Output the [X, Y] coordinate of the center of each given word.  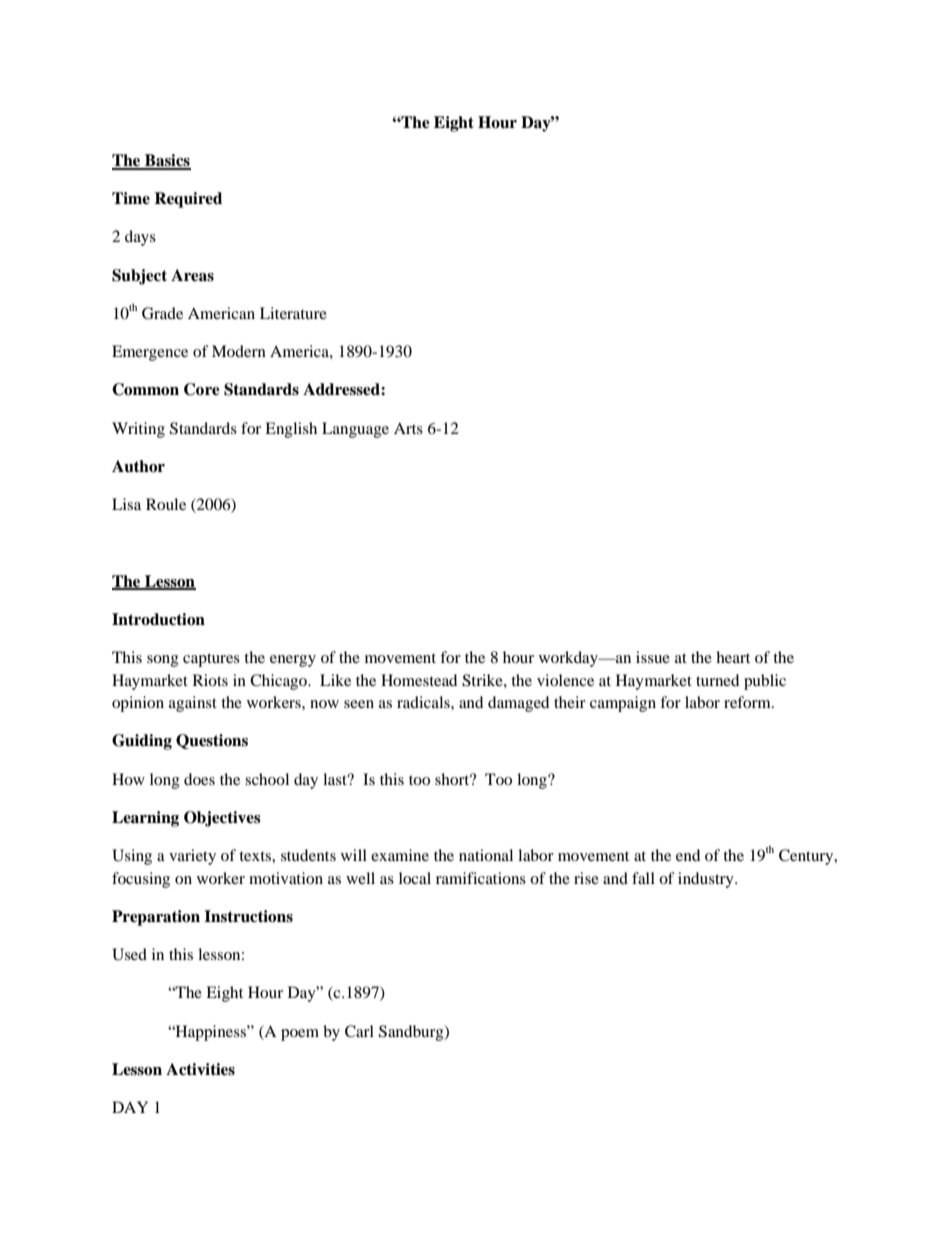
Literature [293, 313]
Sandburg [412, 1033]
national [486, 855]
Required [188, 200]
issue [653, 657]
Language [355, 430]
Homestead [419, 680]
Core [202, 389]
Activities [200, 1069]
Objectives [222, 819]
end [688, 855]
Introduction [158, 619]
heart [733, 657]
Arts [408, 428]
